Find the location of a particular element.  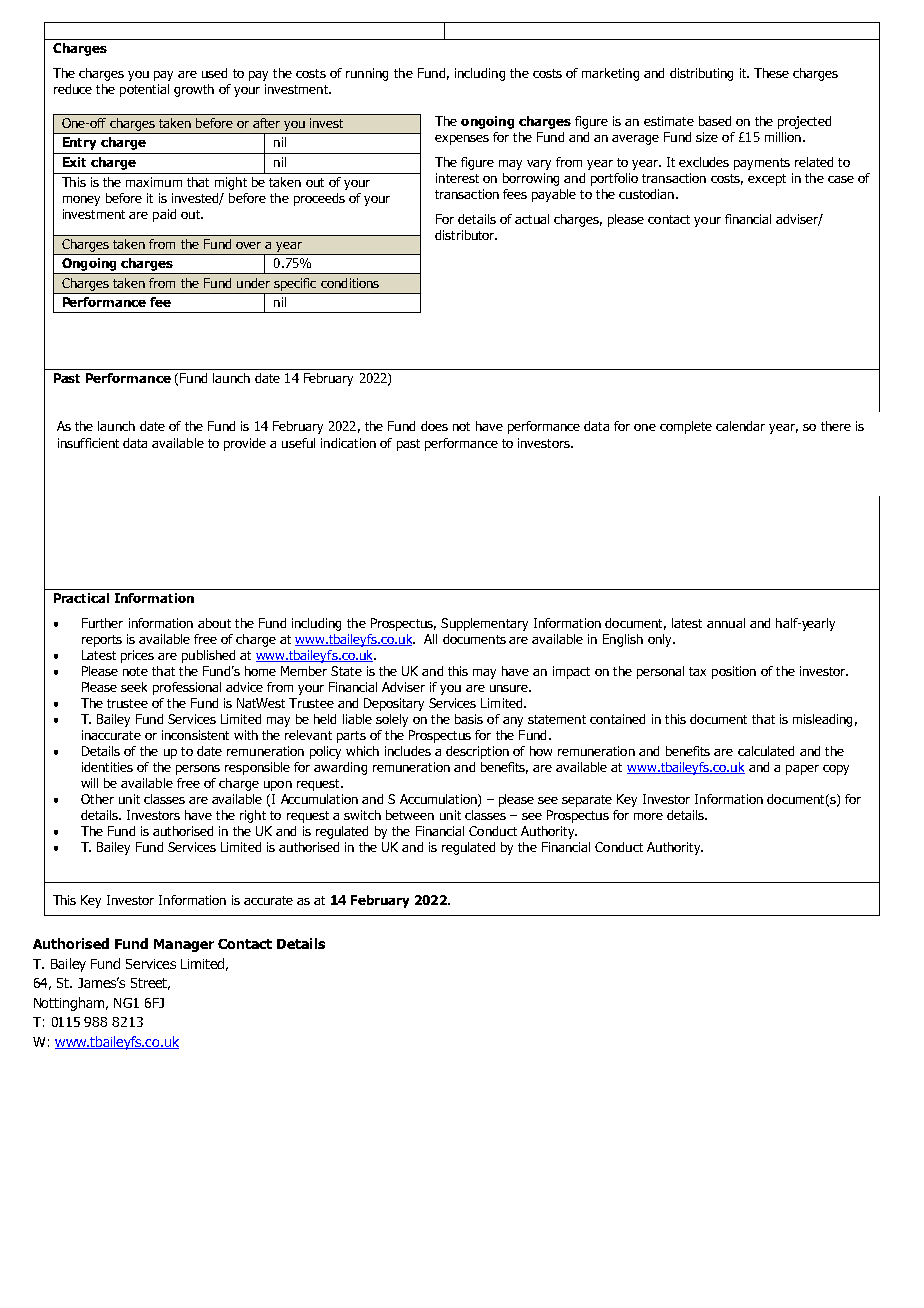

position is located at coordinates (734, 672).
